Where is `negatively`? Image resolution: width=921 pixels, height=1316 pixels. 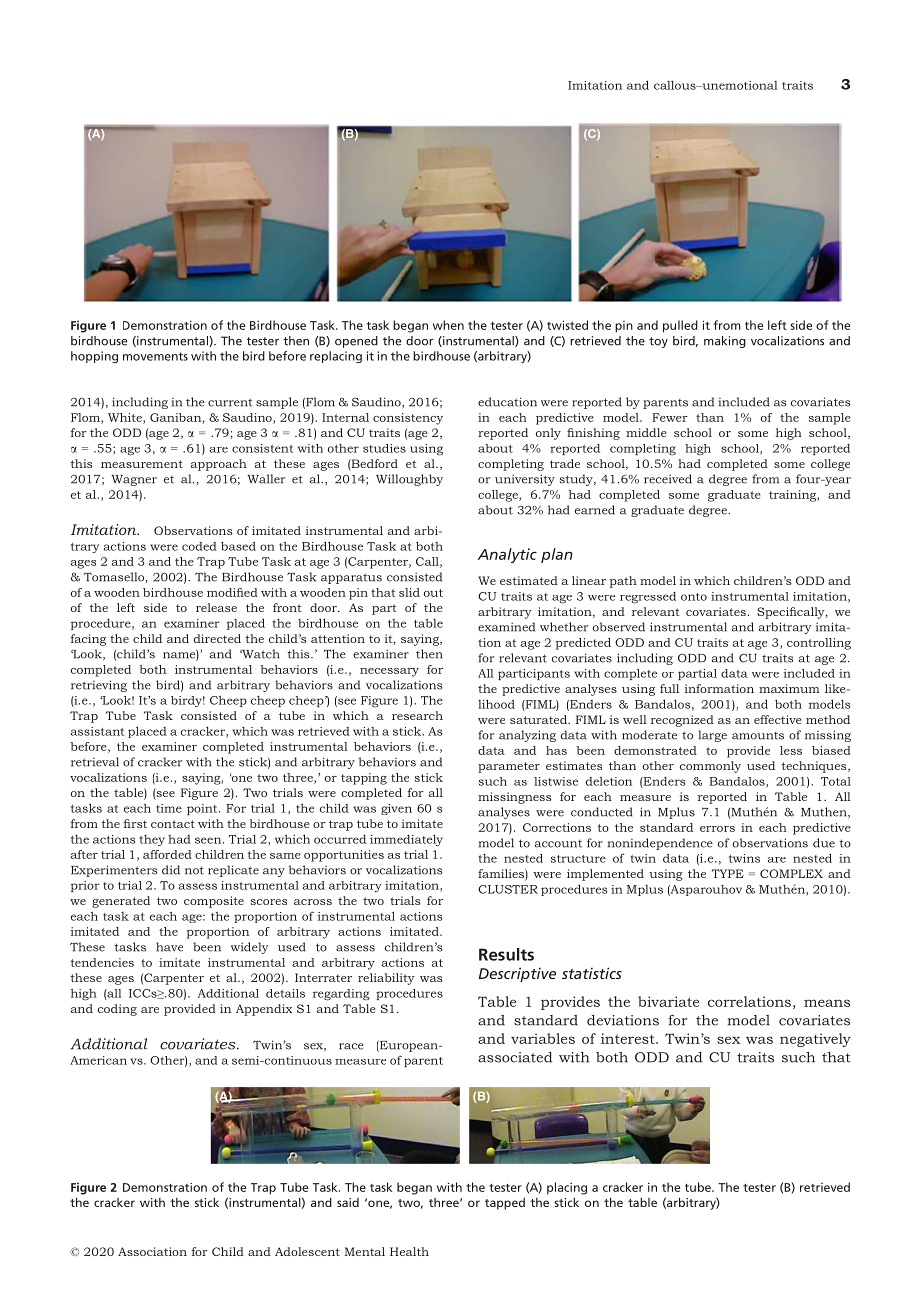
negatively is located at coordinates (815, 1040).
